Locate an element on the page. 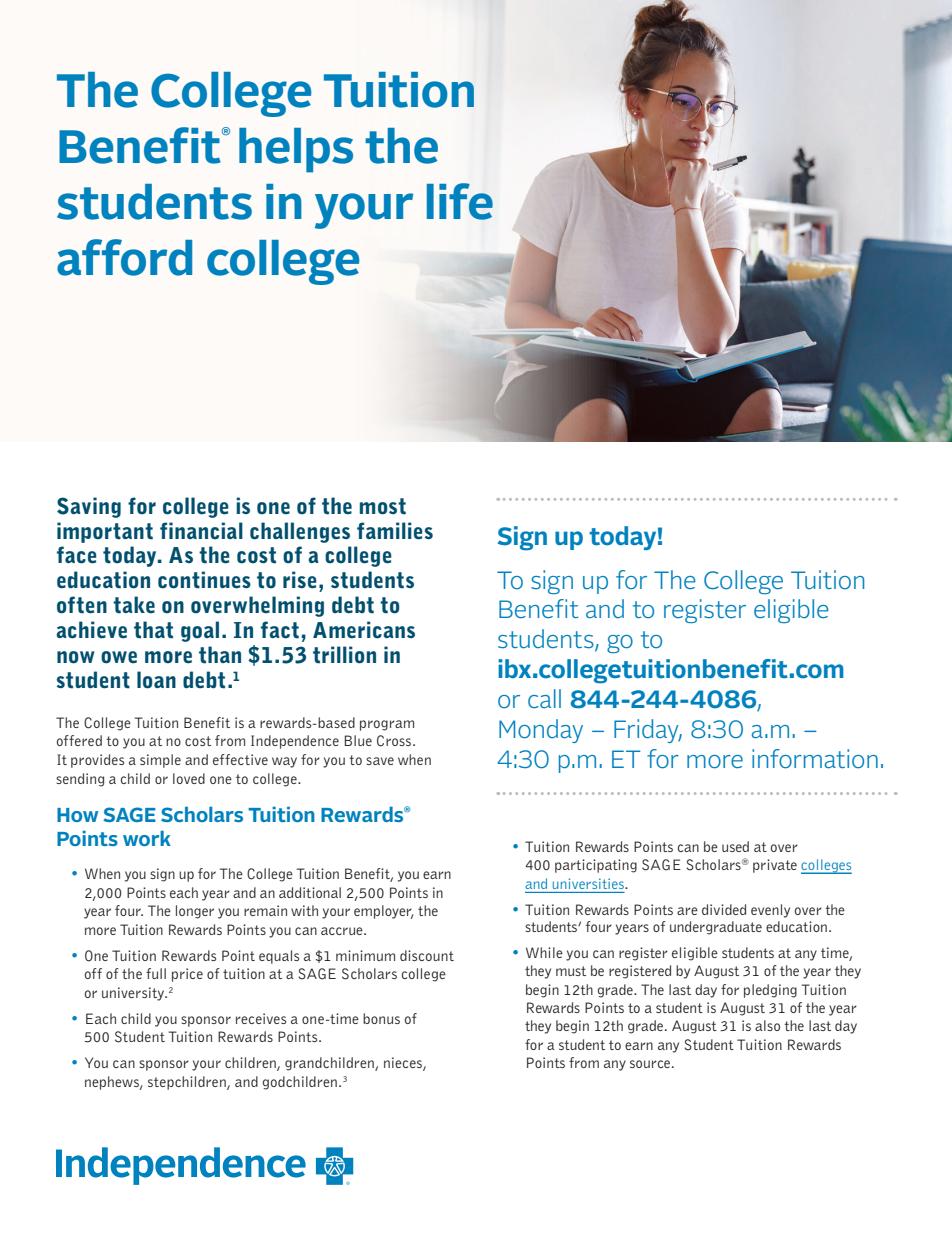 This page has width=952, height=1233. nieces is located at coordinates (404, 1064).
